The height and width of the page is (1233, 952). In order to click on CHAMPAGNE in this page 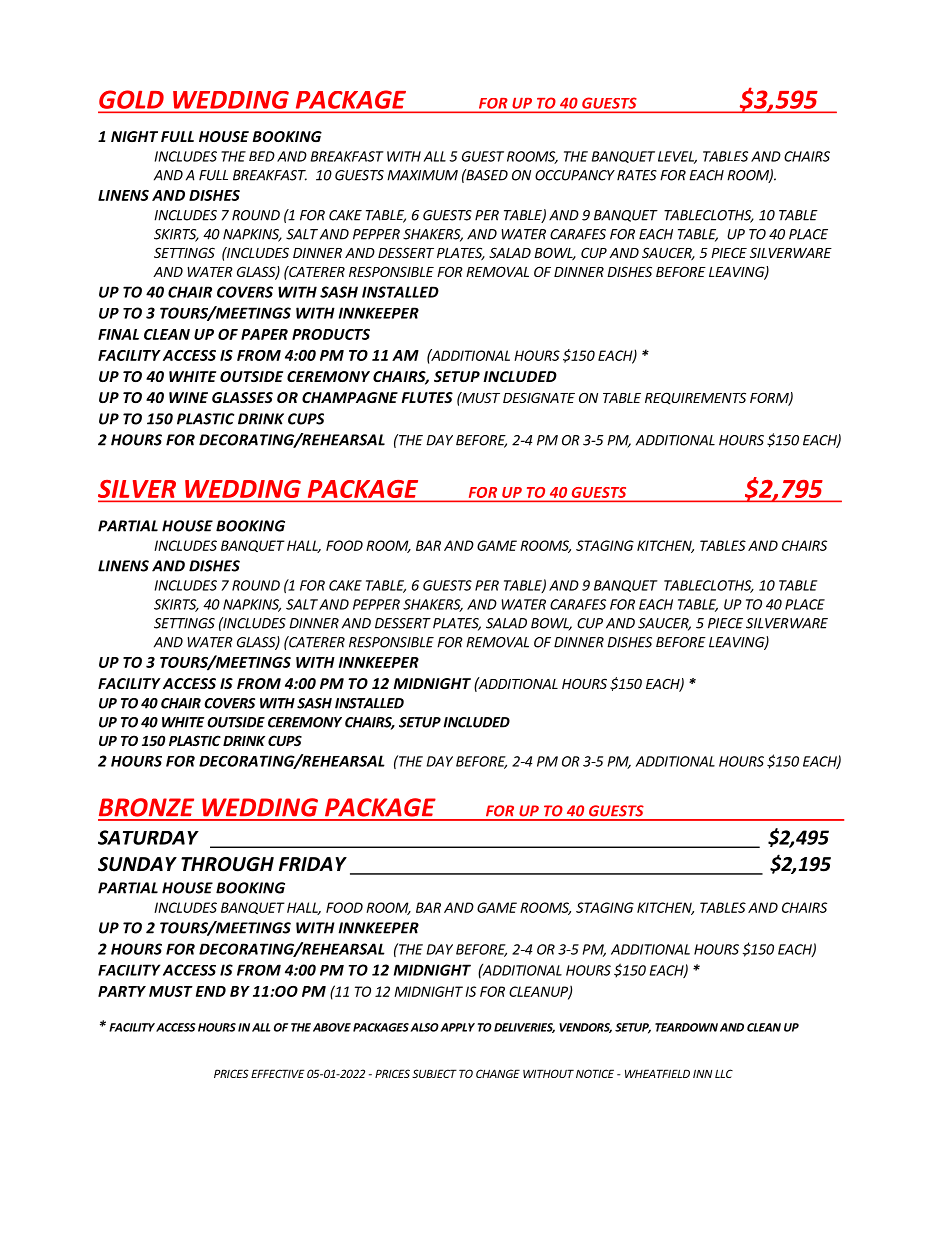, I will do `click(350, 397)`.
